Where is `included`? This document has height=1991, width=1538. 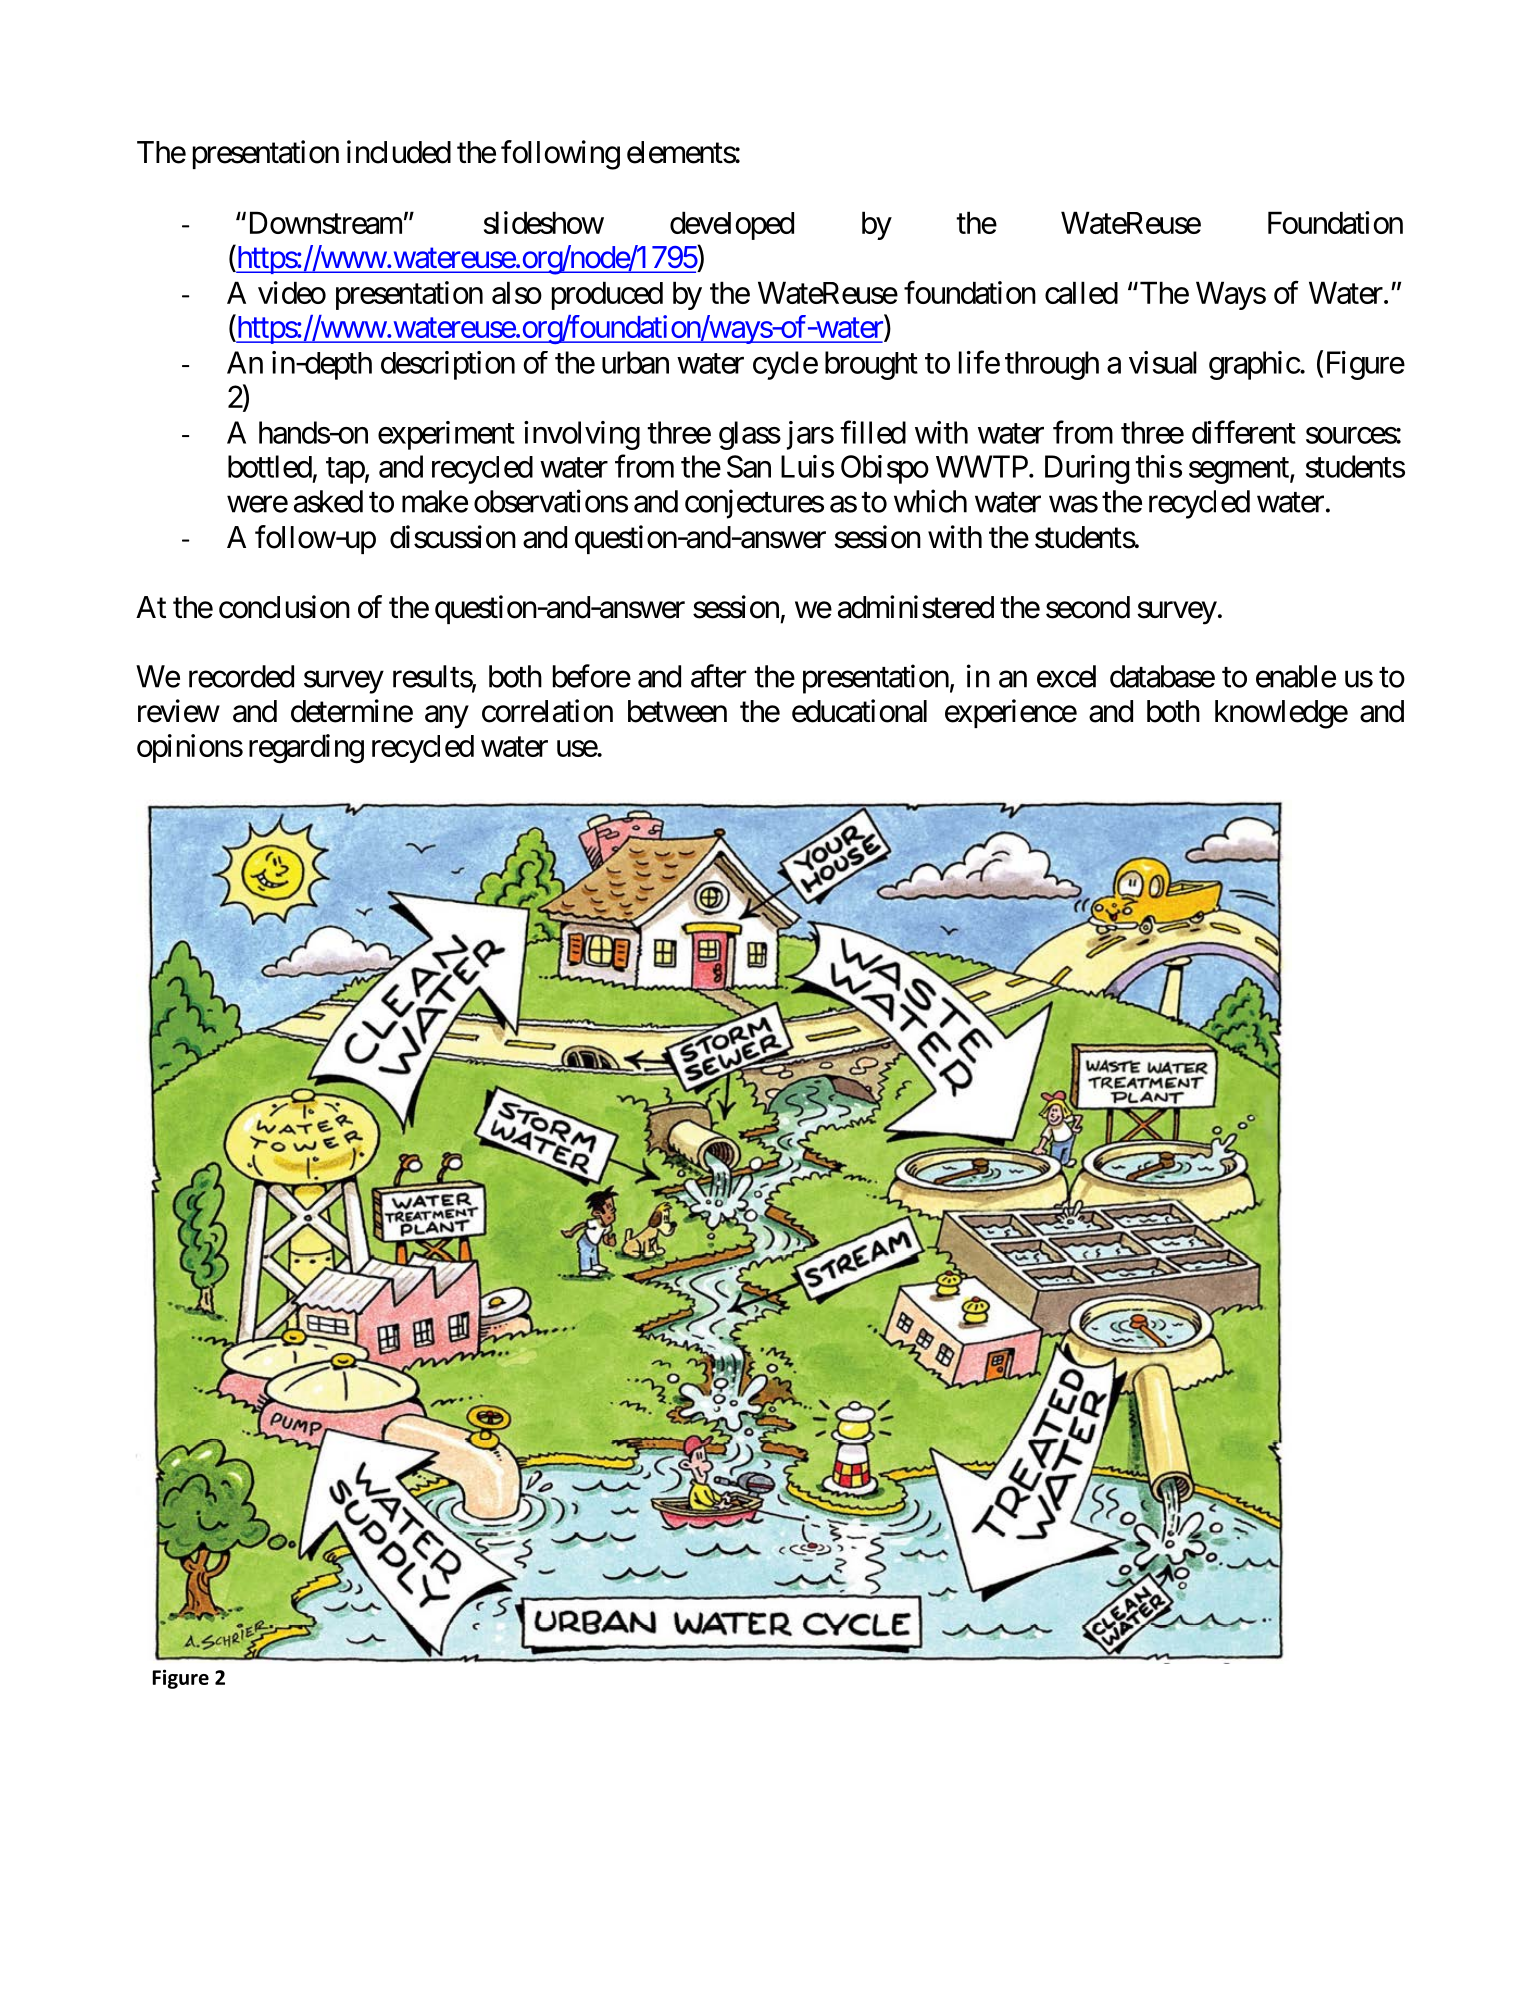
included is located at coordinates (399, 152).
